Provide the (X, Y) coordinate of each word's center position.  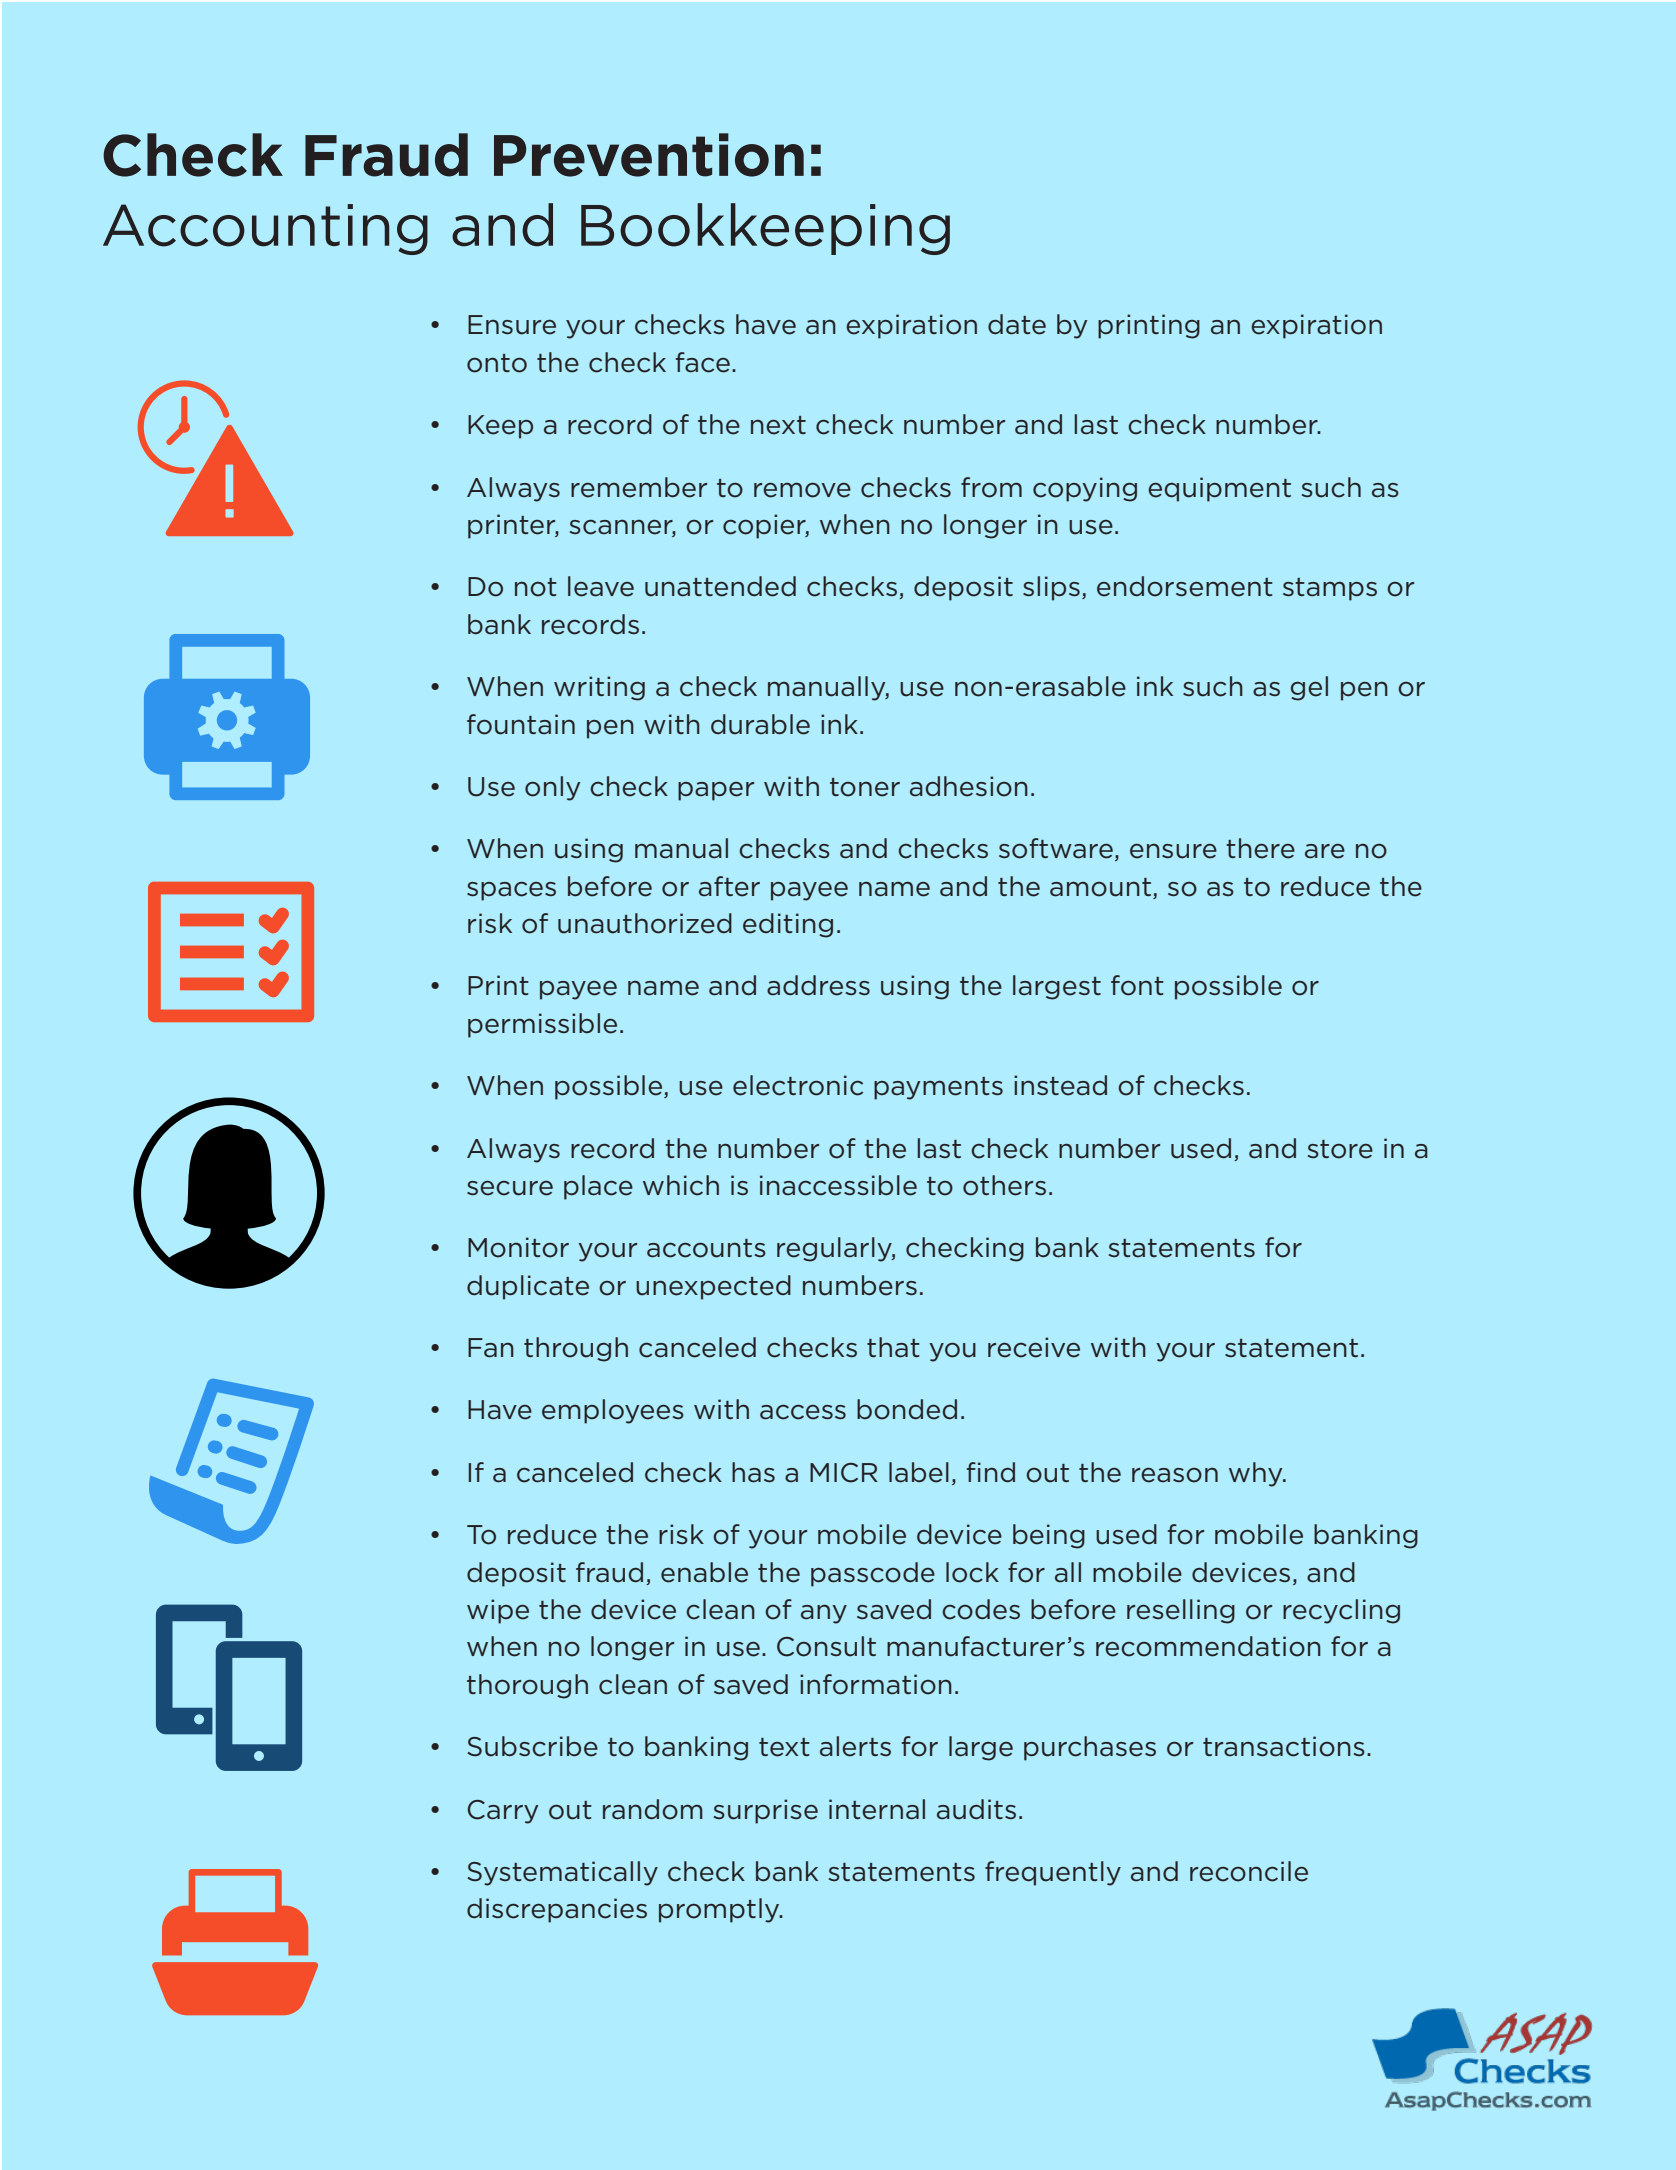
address (818, 985)
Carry (503, 1812)
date (1017, 324)
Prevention (649, 155)
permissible (542, 1025)
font (1137, 985)
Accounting (265, 229)
